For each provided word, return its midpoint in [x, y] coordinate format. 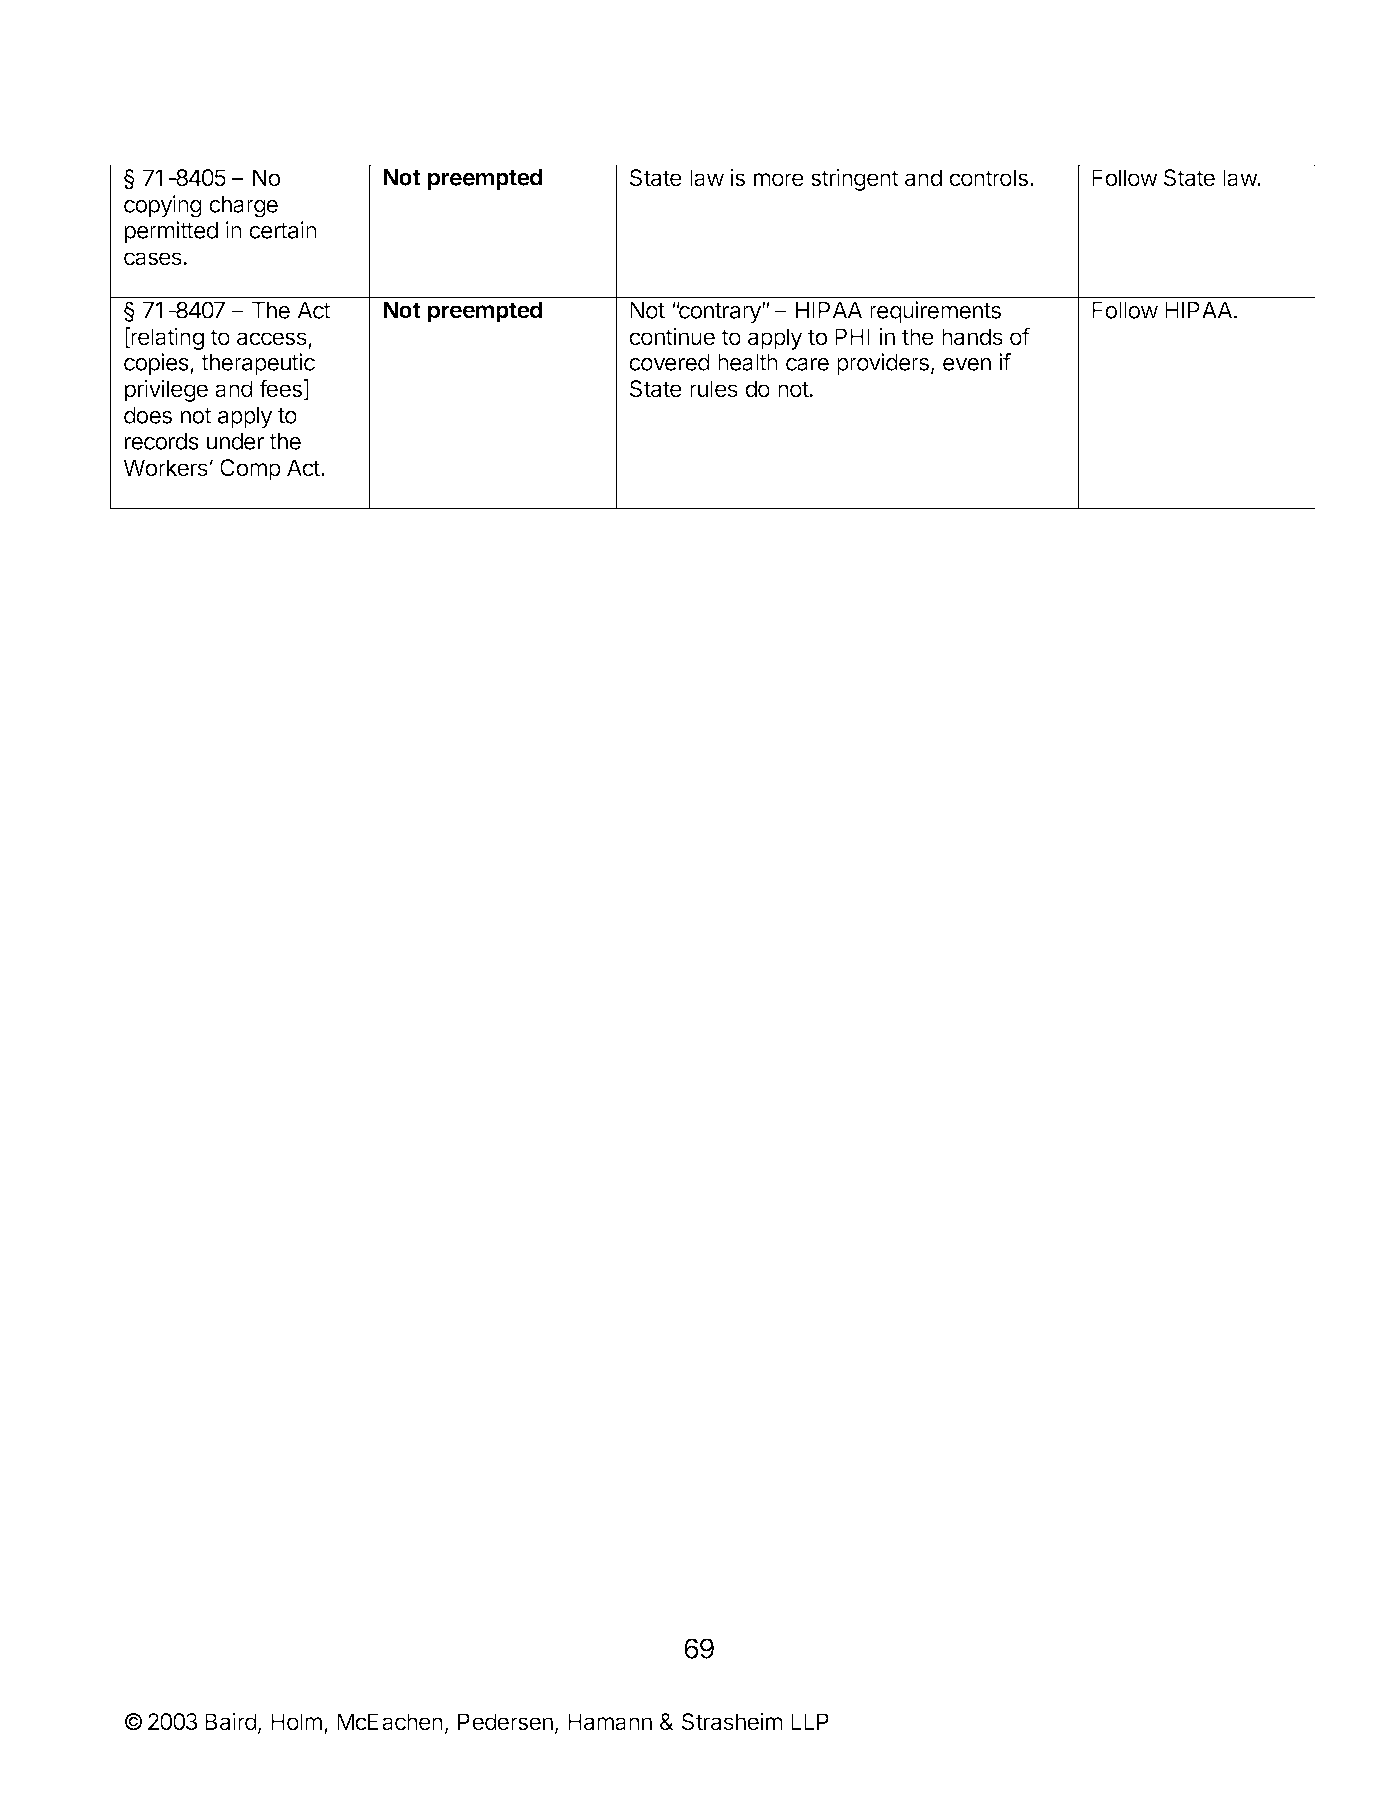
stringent [855, 179]
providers [883, 364]
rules [714, 389]
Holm [296, 1722]
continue [672, 336]
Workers [165, 468]
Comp [250, 470]
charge [243, 207]
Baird [231, 1721]
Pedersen [505, 1722]
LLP [810, 1721]
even [967, 364]
